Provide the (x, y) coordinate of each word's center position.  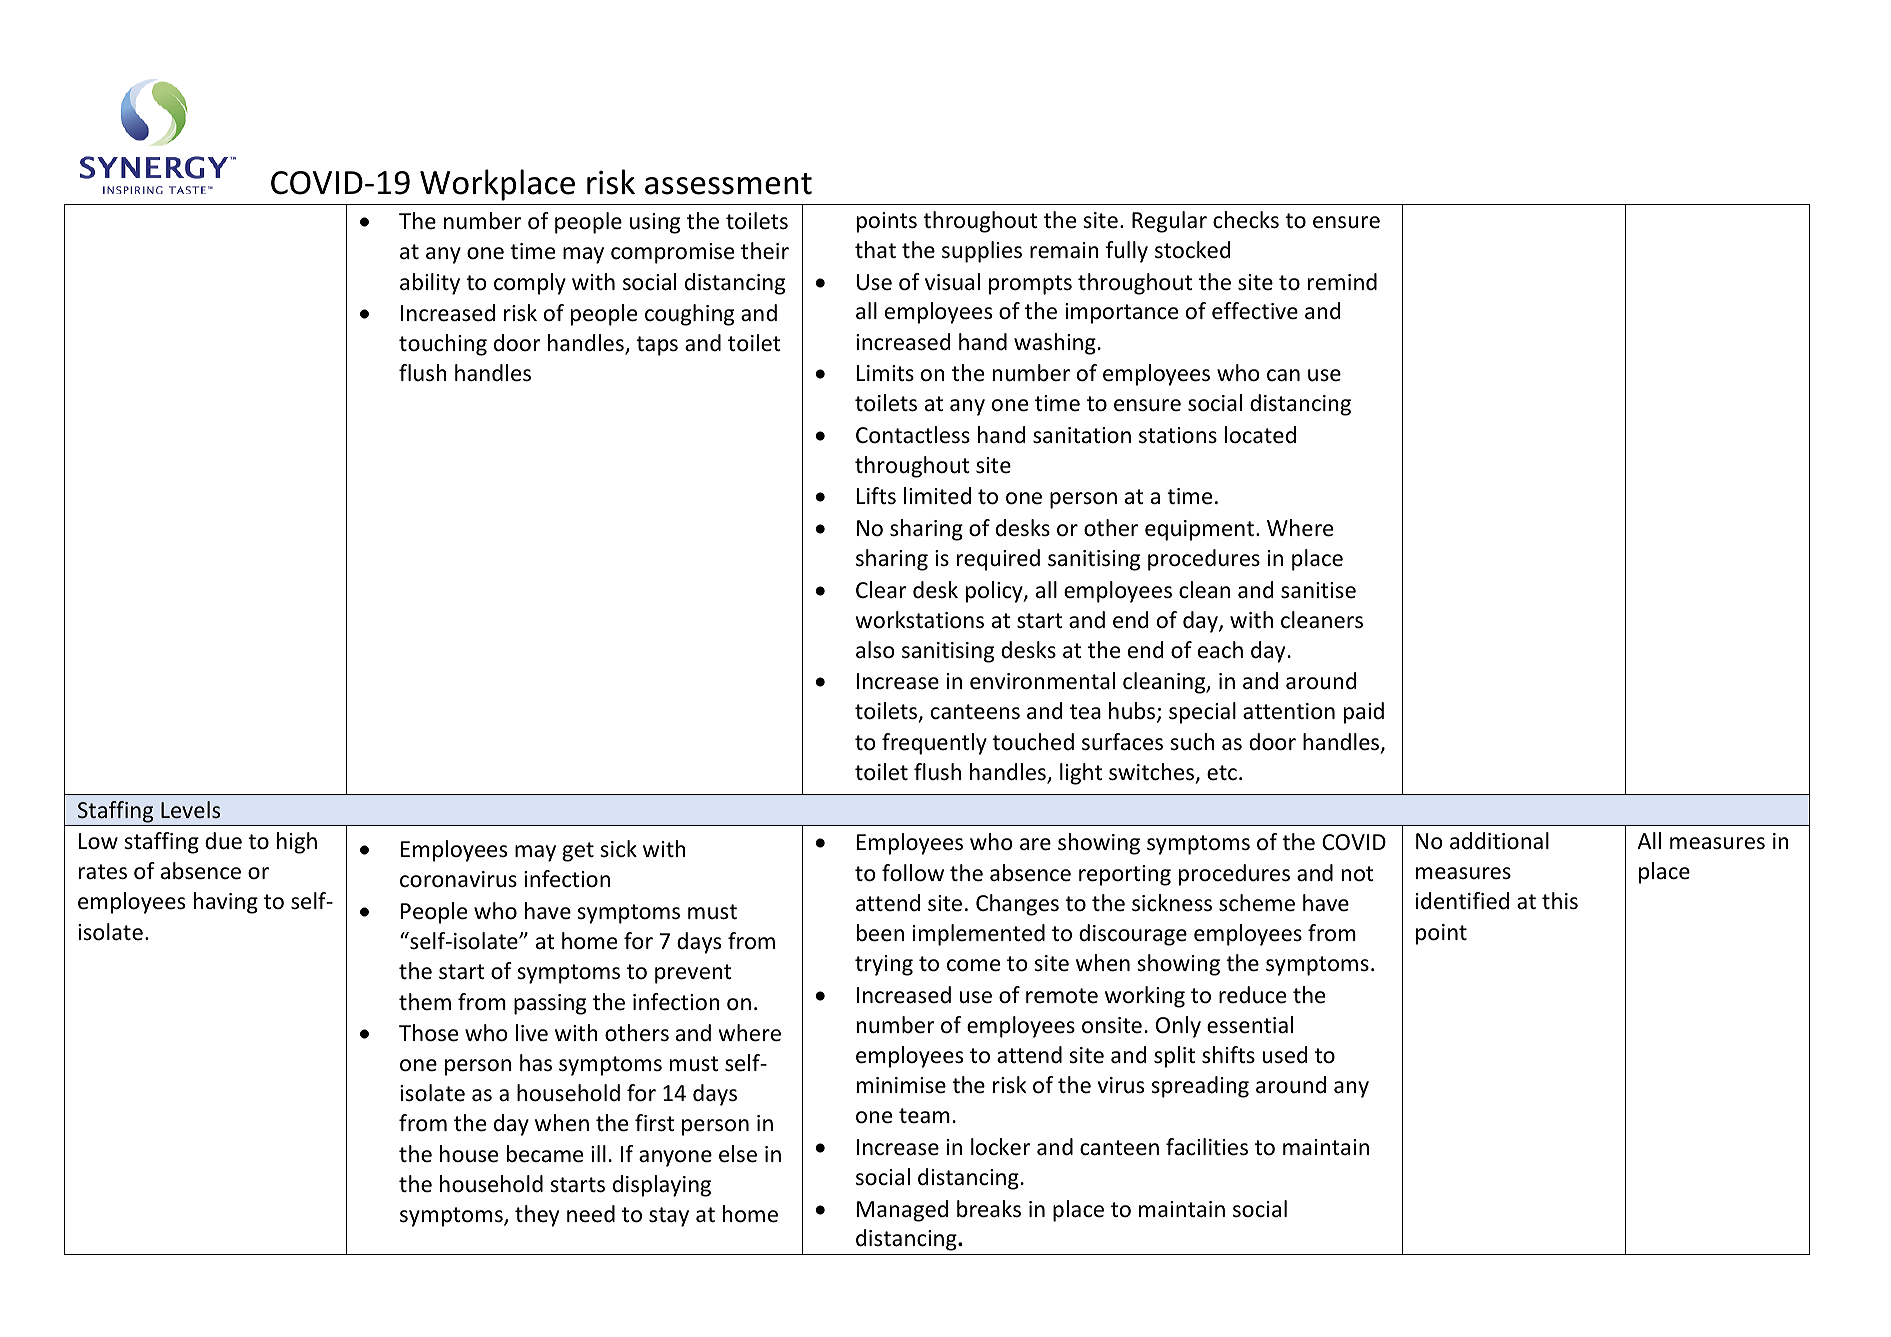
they (537, 1216)
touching (443, 345)
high (297, 843)
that (875, 250)
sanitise (1318, 590)
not (1358, 874)
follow (913, 873)
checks (1246, 220)
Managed (902, 1211)
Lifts (876, 496)
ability (430, 284)
